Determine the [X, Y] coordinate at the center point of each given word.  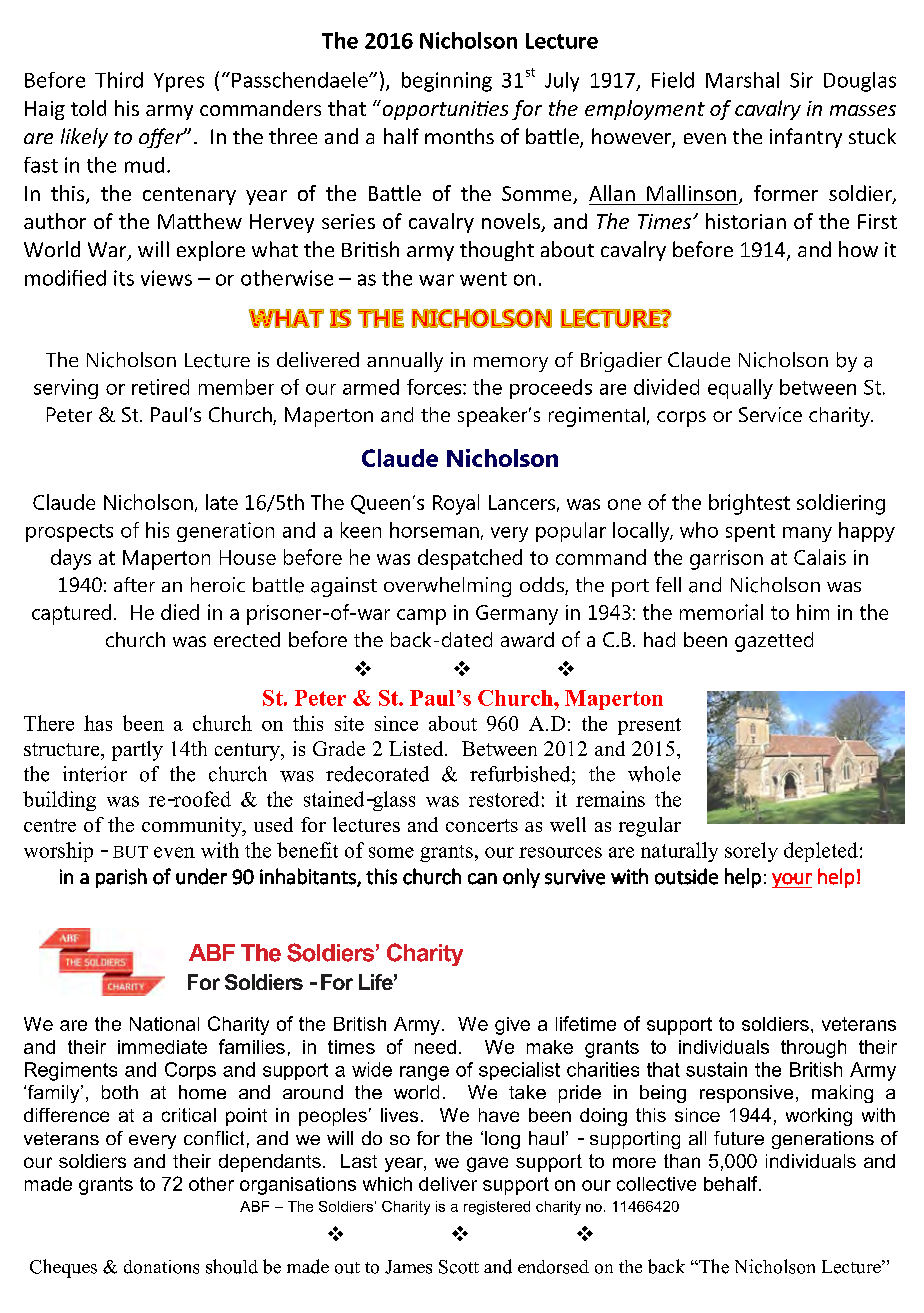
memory [511, 364]
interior [95, 774]
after [134, 584]
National [164, 1024]
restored [504, 799]
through [813, 1049]
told [88, 108]
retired [160, 387]
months [459, 136]
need [435, 1047]
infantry [806, 138]
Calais [820, 557]
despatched [470, 559]
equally [740, 389]
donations [161, 1267]
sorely [751, 852]
